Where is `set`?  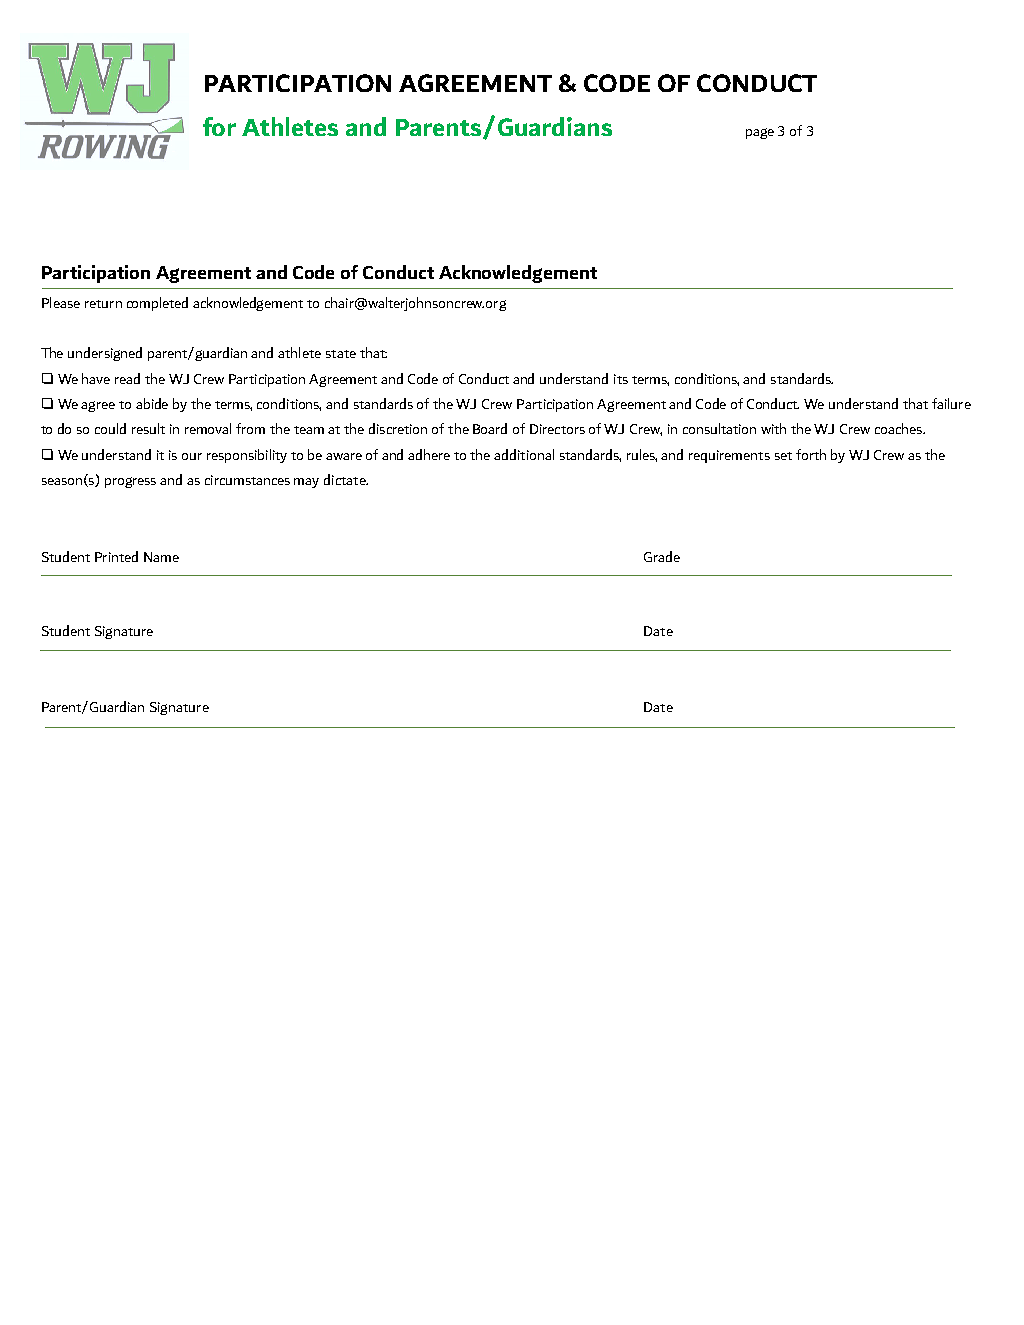
set is located at coordinates (783, 456).
